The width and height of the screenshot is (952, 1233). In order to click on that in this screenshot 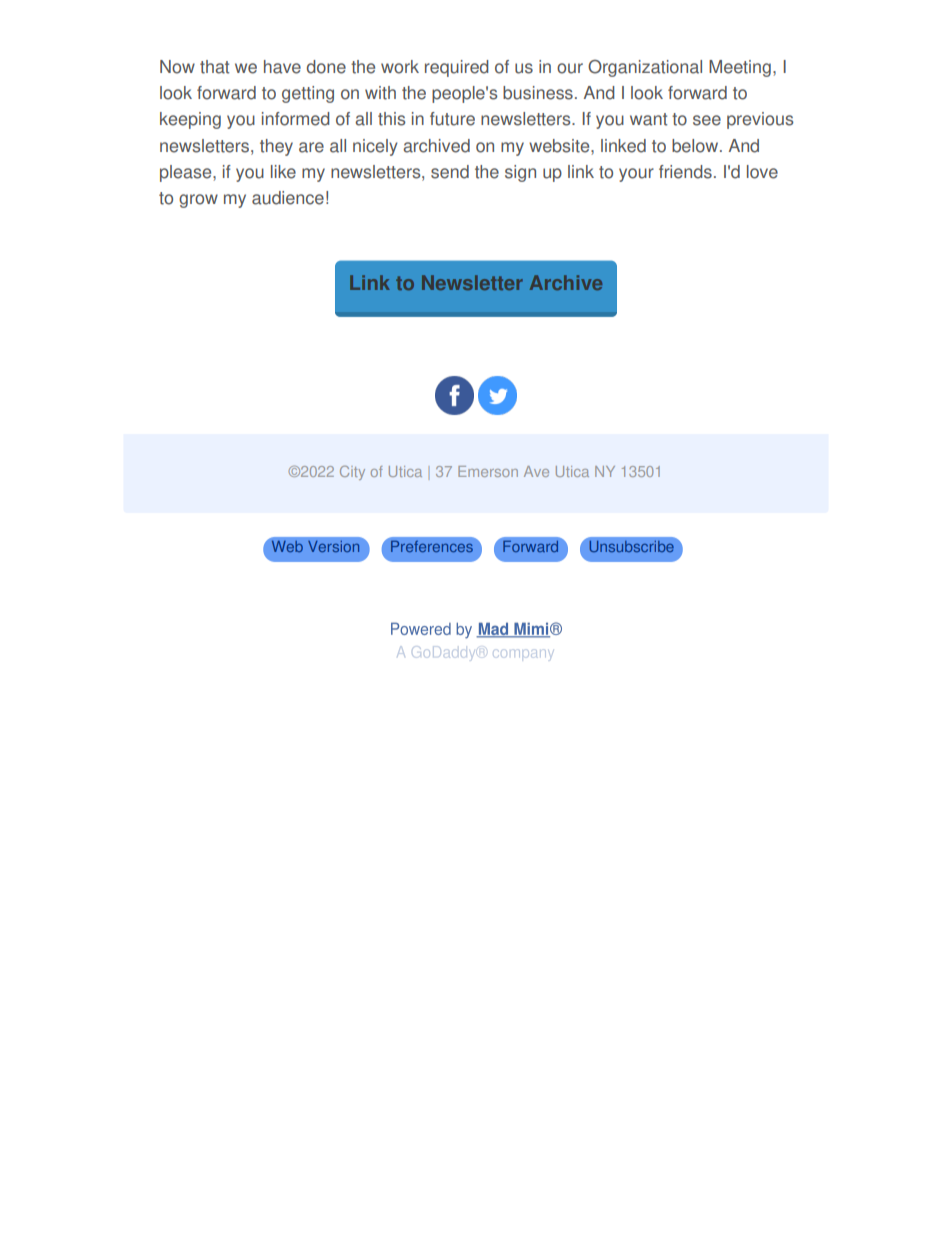, I will do `click(214, 67)`.
